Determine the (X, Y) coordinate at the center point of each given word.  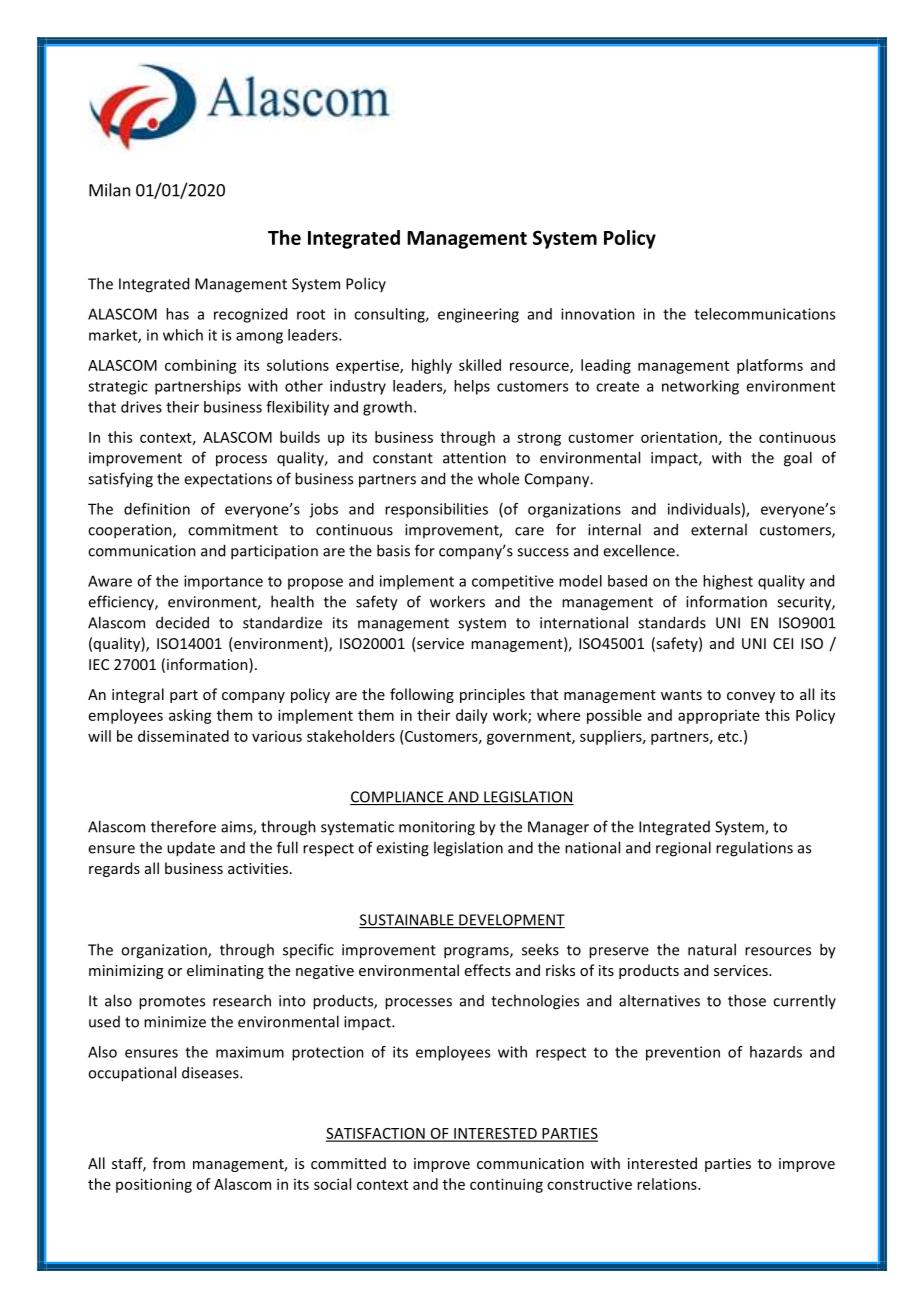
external (719, 529)
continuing (506, 1185)
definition (157, 509)
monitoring (437, 828)
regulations (754, 849)
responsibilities (436, 510)
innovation (598, 314)
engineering (478, 315)
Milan (109, 190)
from (169, 1163)
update (191, 849)
